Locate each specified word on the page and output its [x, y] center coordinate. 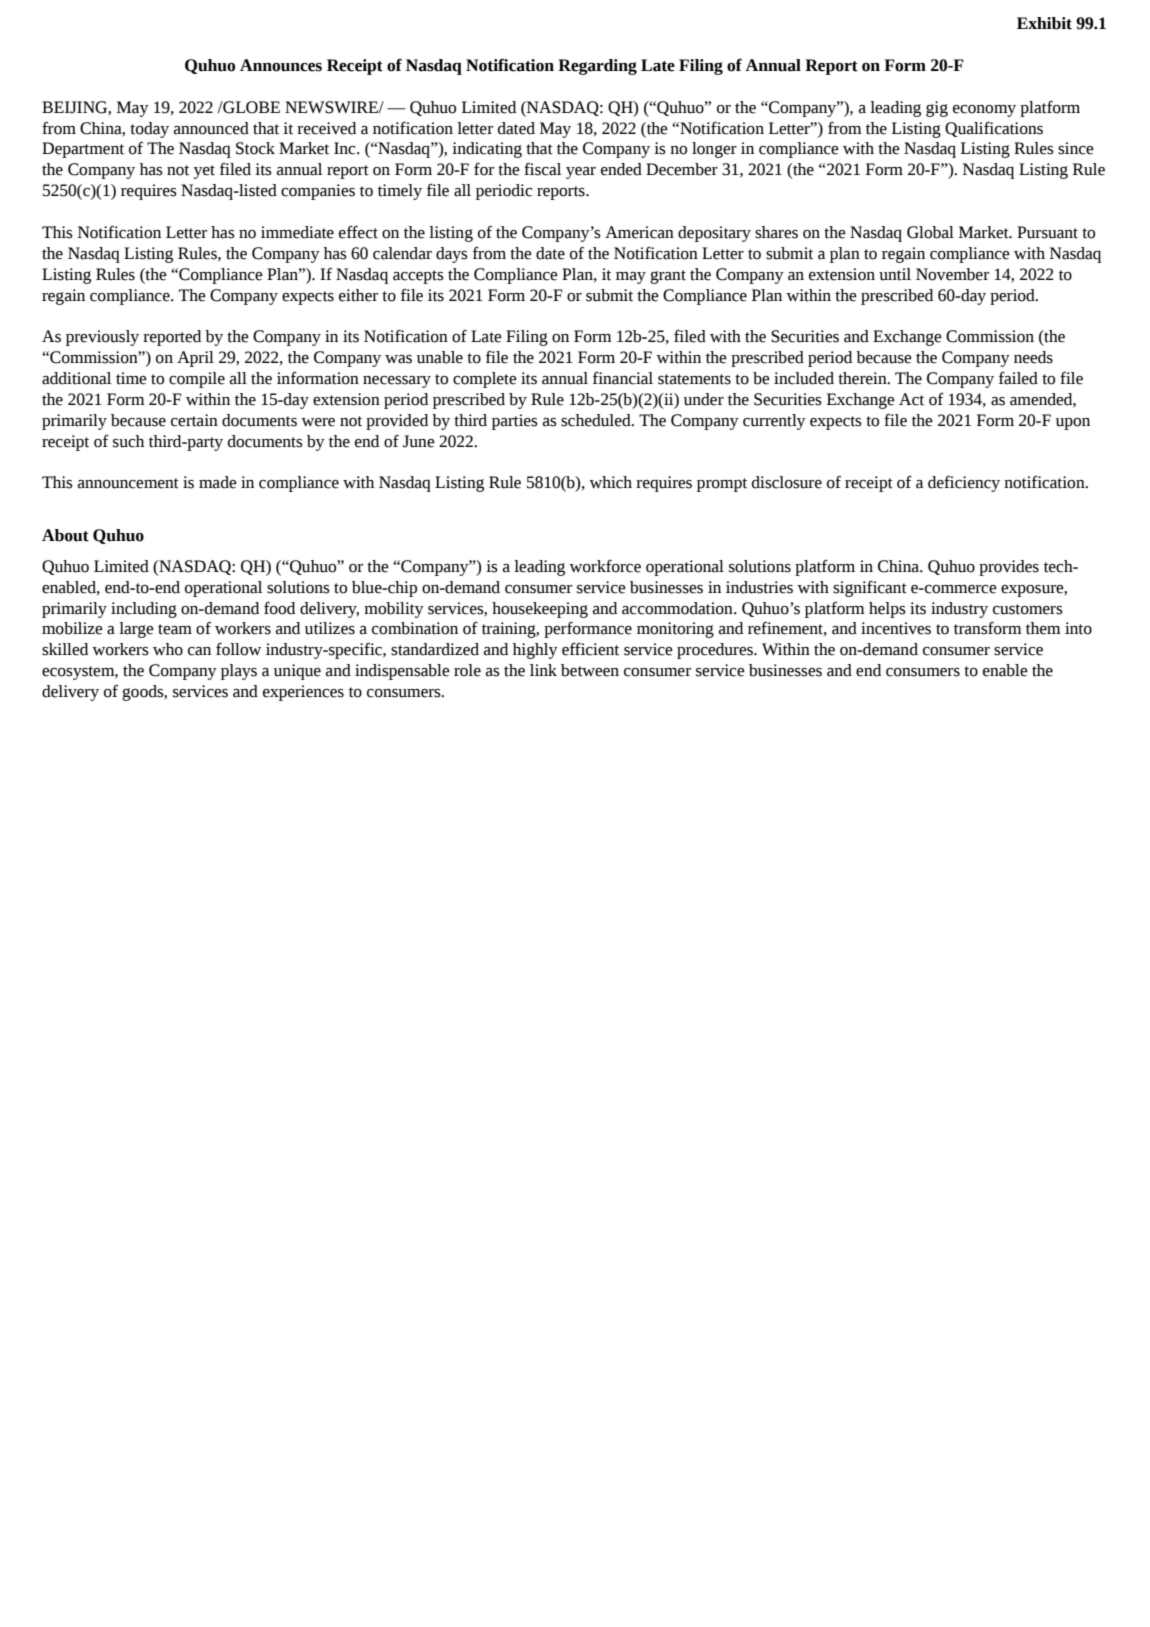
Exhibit [1044, 23]
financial [623, 378]
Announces [281, 65]
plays [239, 672]
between [590, 670]
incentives [896, 628]
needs [1033, 357]
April [195, 359]
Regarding [597, 67]
